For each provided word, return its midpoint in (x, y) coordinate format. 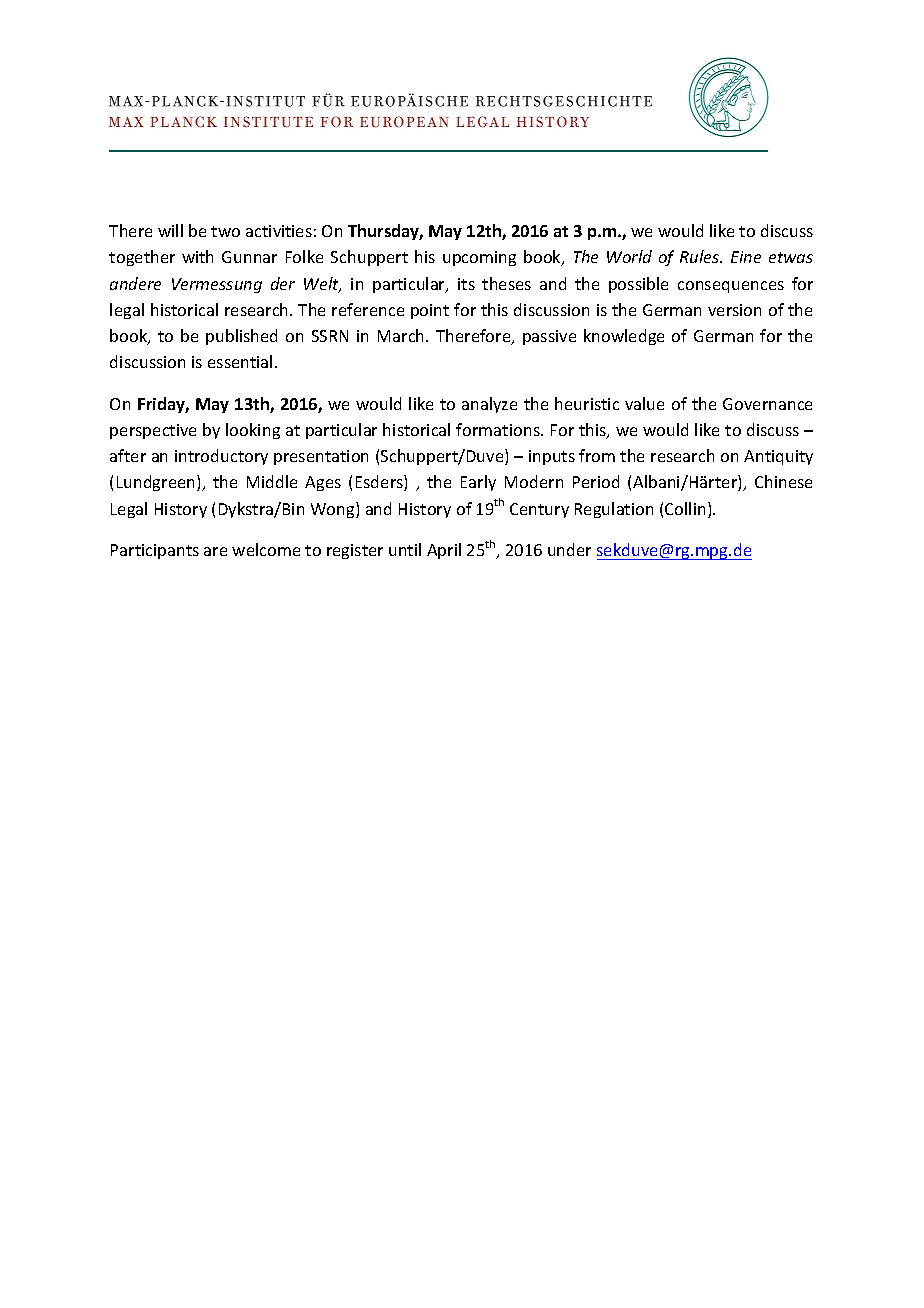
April (444, 551)
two (225, 231)
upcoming (479, 258)
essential (240, 361)
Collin (685, 508)
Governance (767, 404)
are (215, 551)
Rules (701, 256)
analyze (489, 405)
